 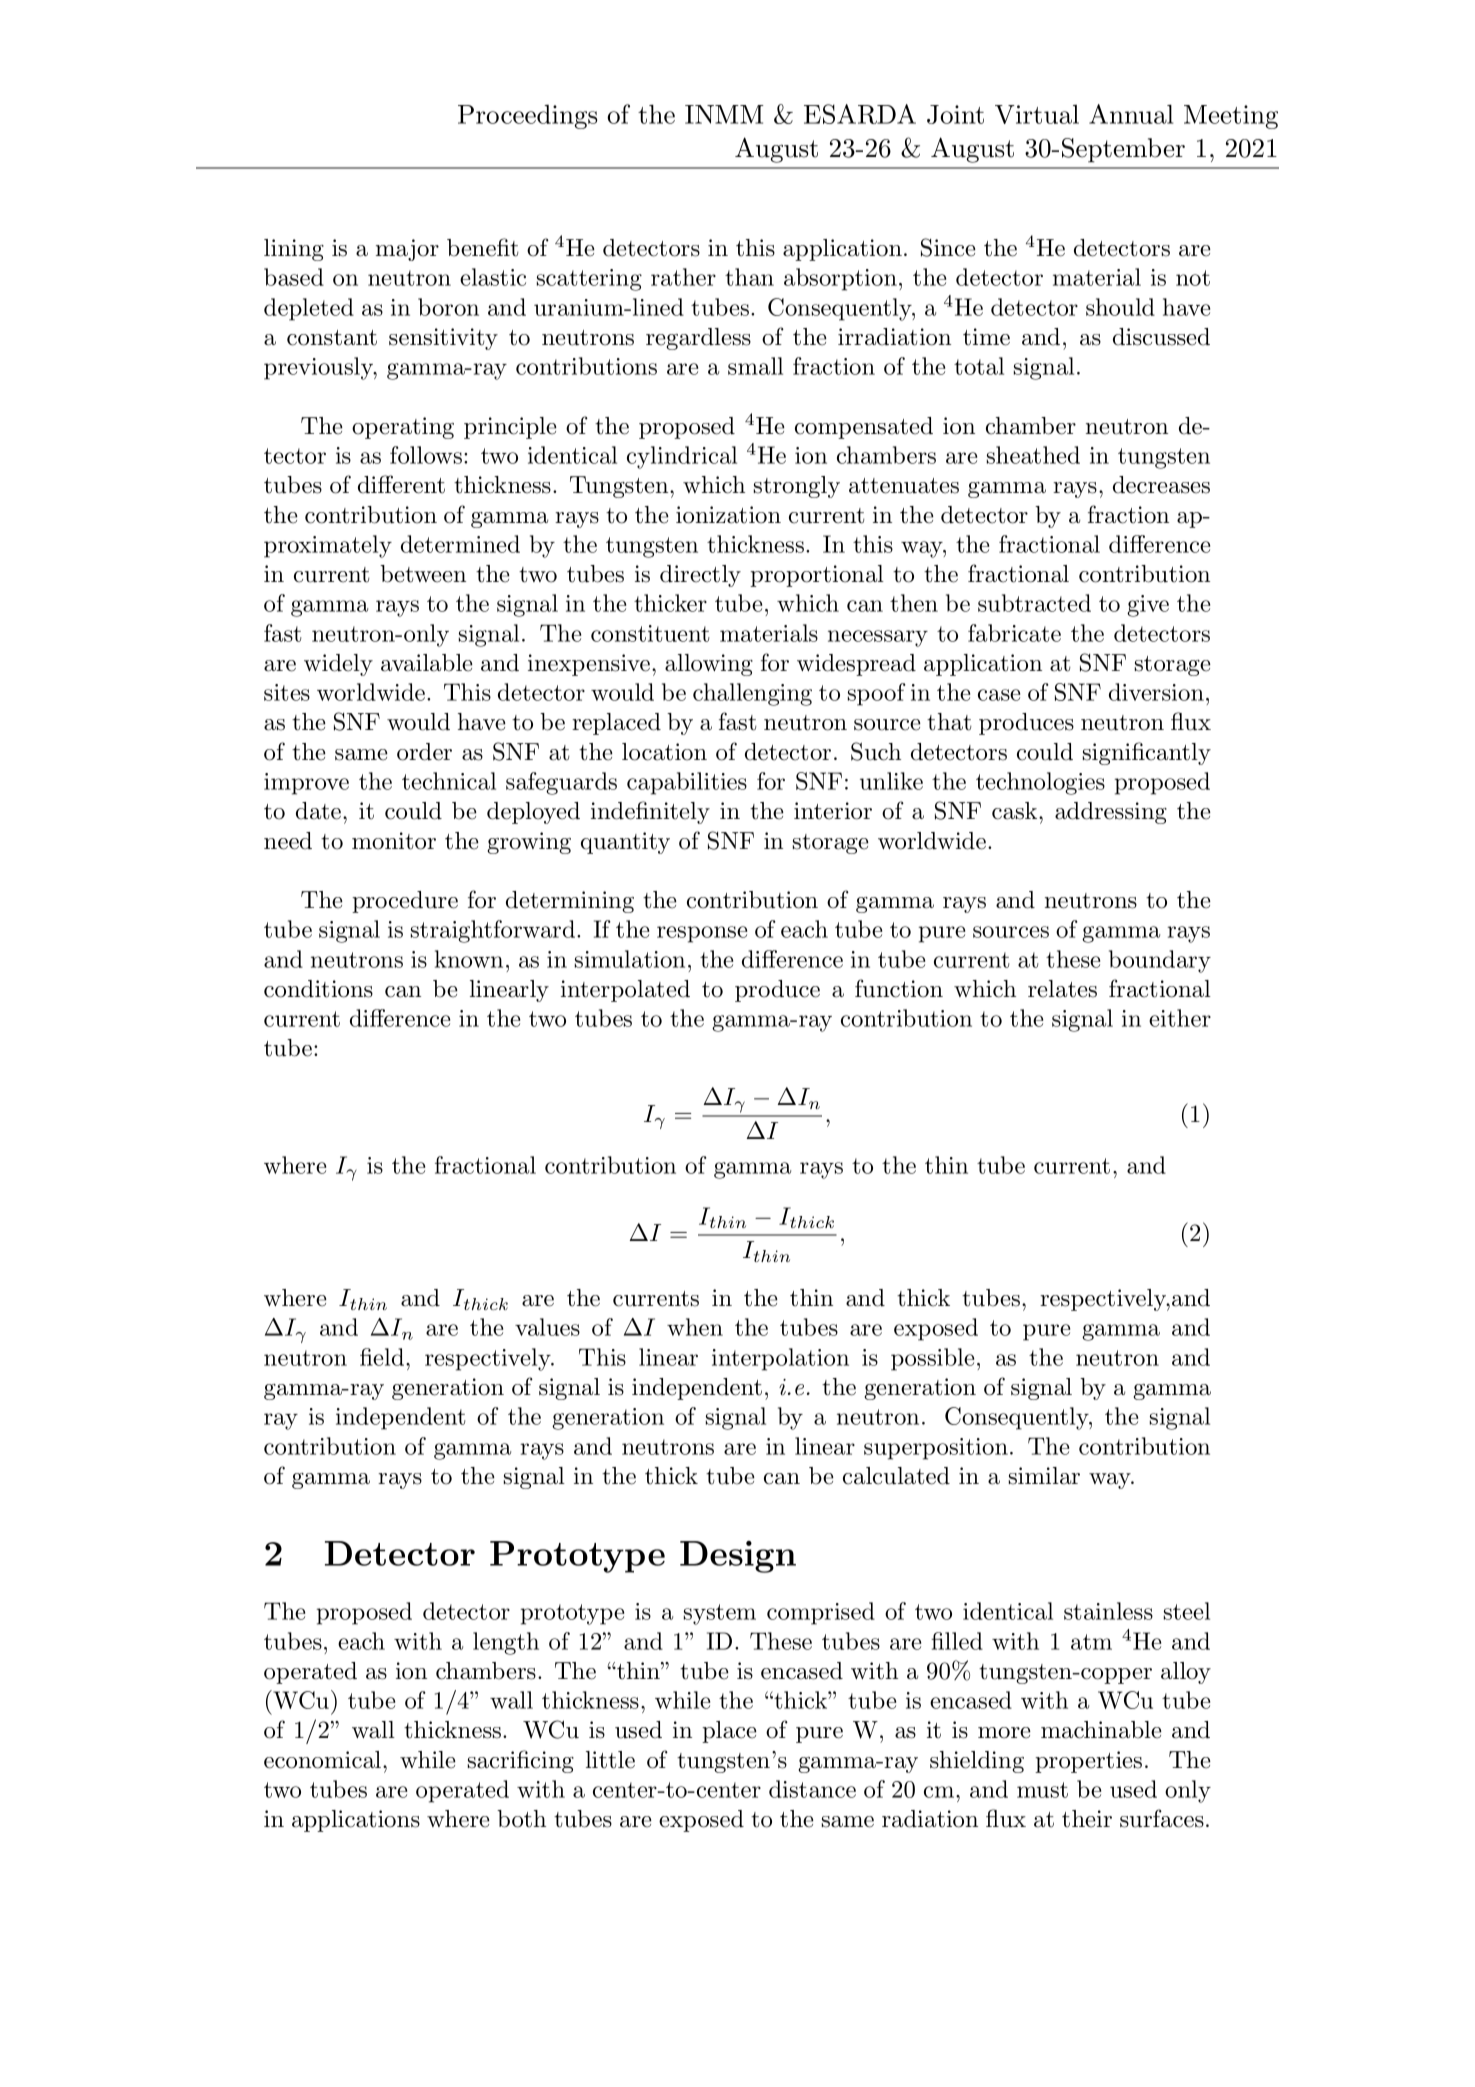 What do you see at coordinates (1160, 961) in the page?
I see `boundary` at bounding box center [1160, 961].
